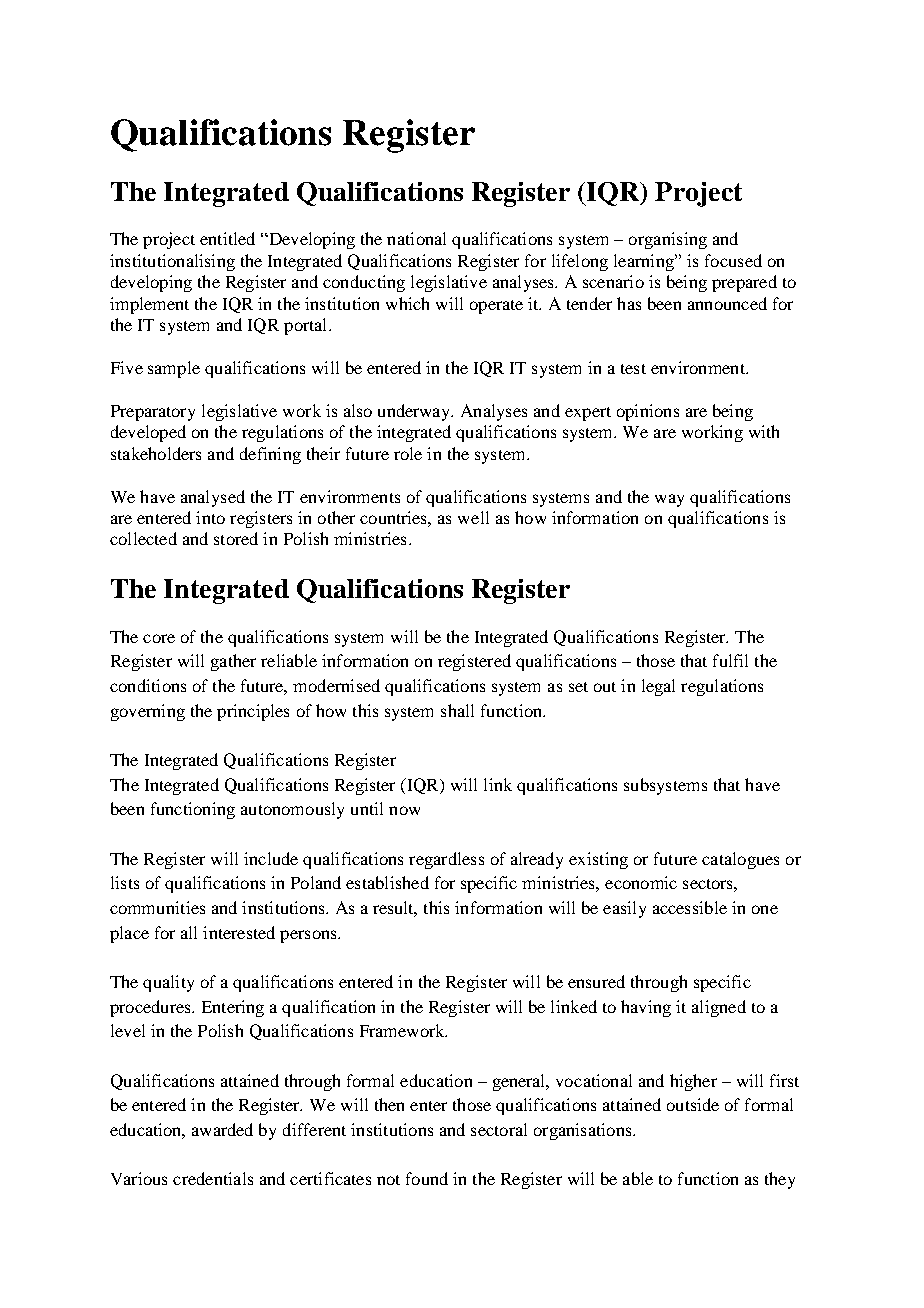 The height and width of the page is (1308, 924). I want to click on entitled, so click(227, 238).
